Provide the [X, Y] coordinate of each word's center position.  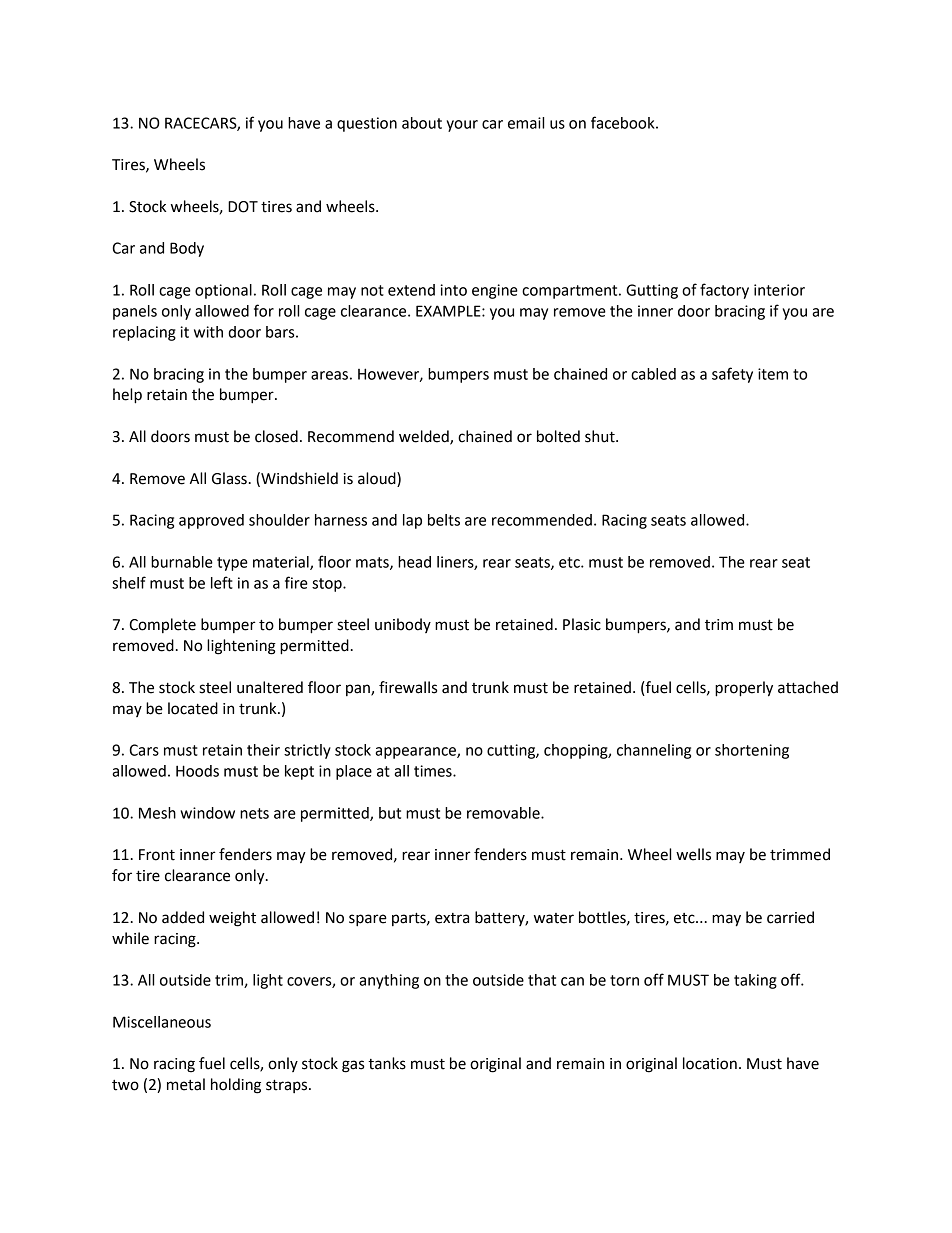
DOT [243, 207]
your [462, 126]
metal [186, 1084]
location [710, 1063]
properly [744, 689]
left [222, 582]
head [414, 562]
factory [724, 291]
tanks [387, 1063]
